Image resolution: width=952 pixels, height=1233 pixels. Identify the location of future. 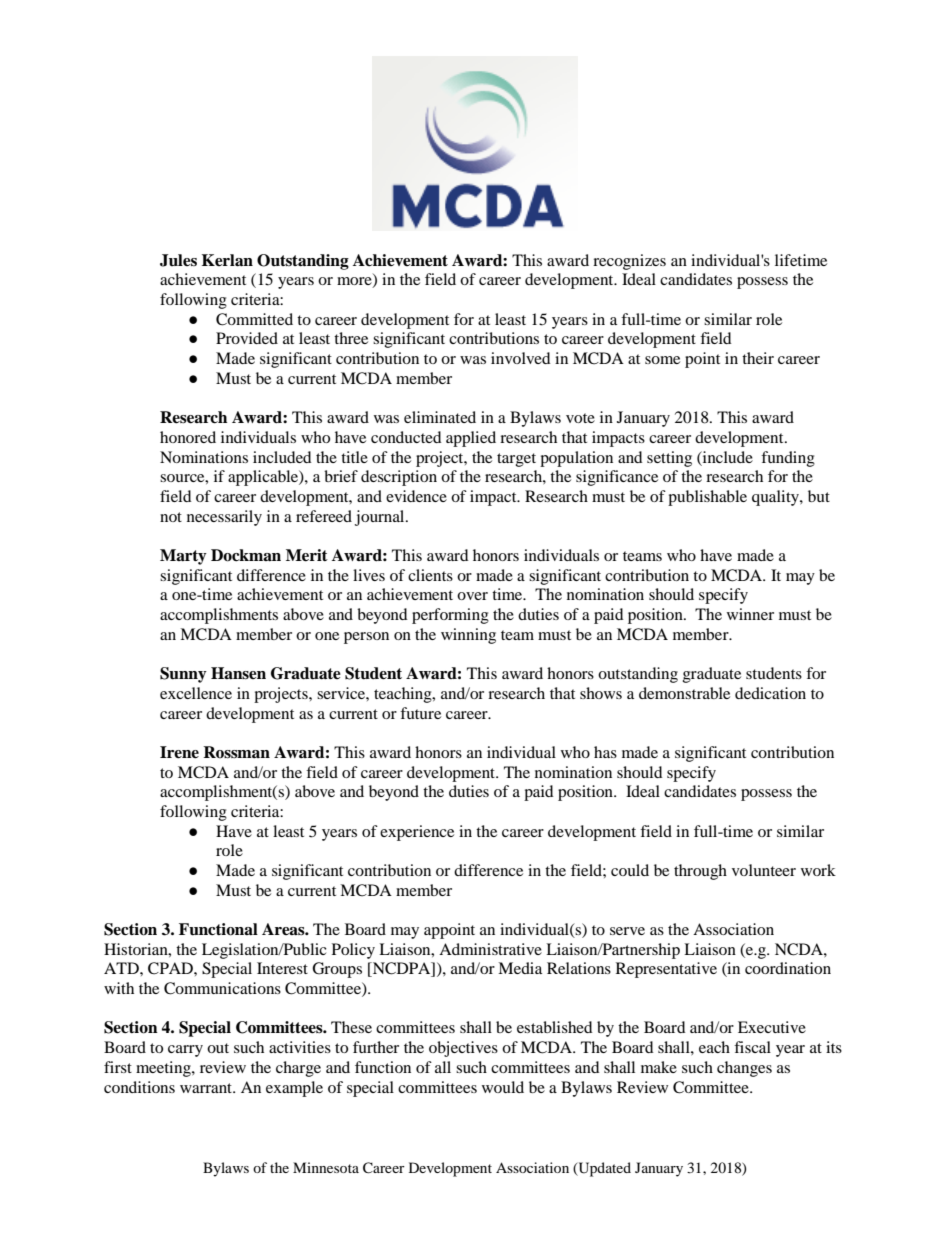
(420, 713).
